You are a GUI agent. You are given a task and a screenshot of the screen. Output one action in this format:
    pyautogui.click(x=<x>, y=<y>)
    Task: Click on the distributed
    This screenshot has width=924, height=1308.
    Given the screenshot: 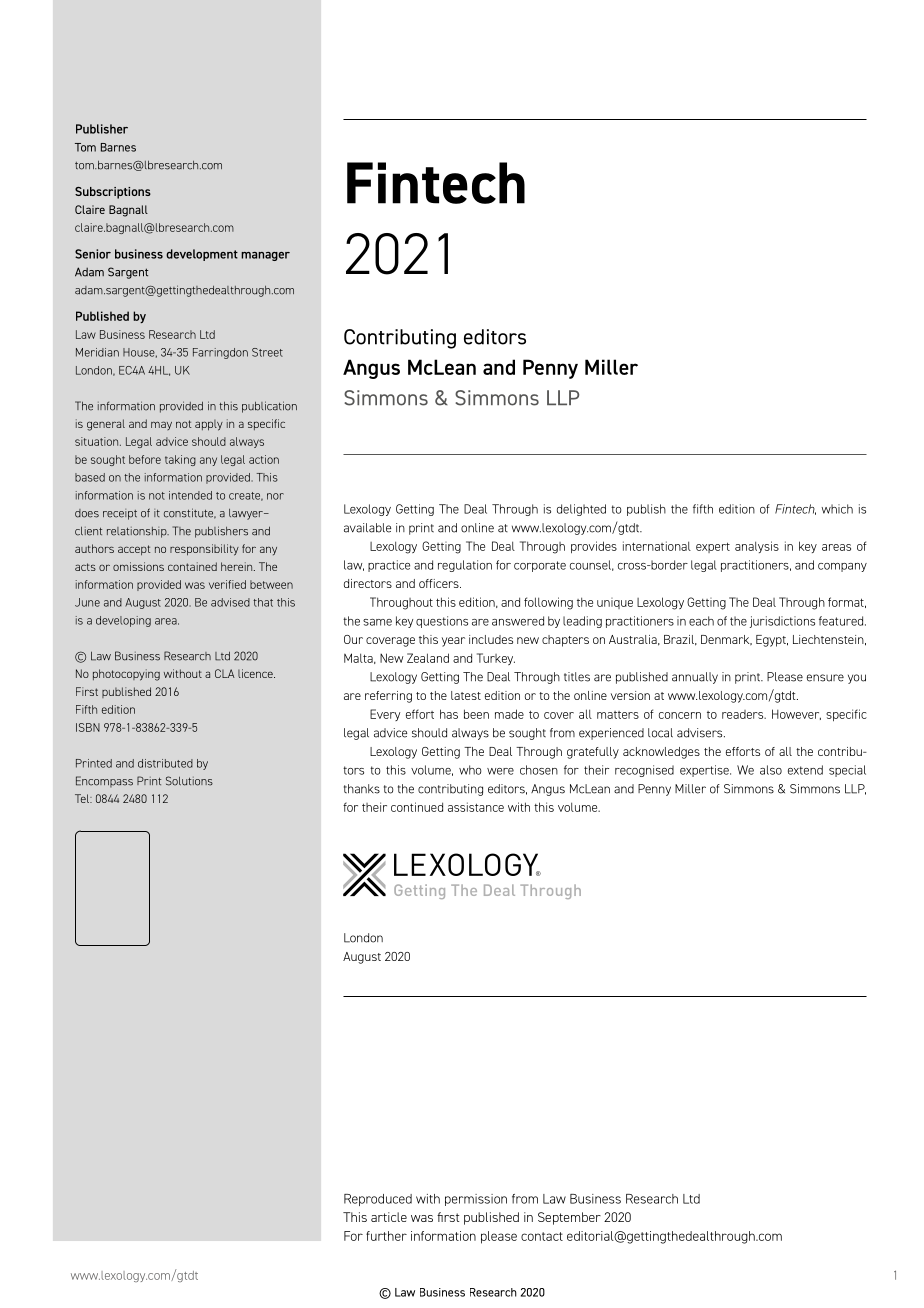 What is the action you would take?
    pyautogui.click(x=165, y=763)
